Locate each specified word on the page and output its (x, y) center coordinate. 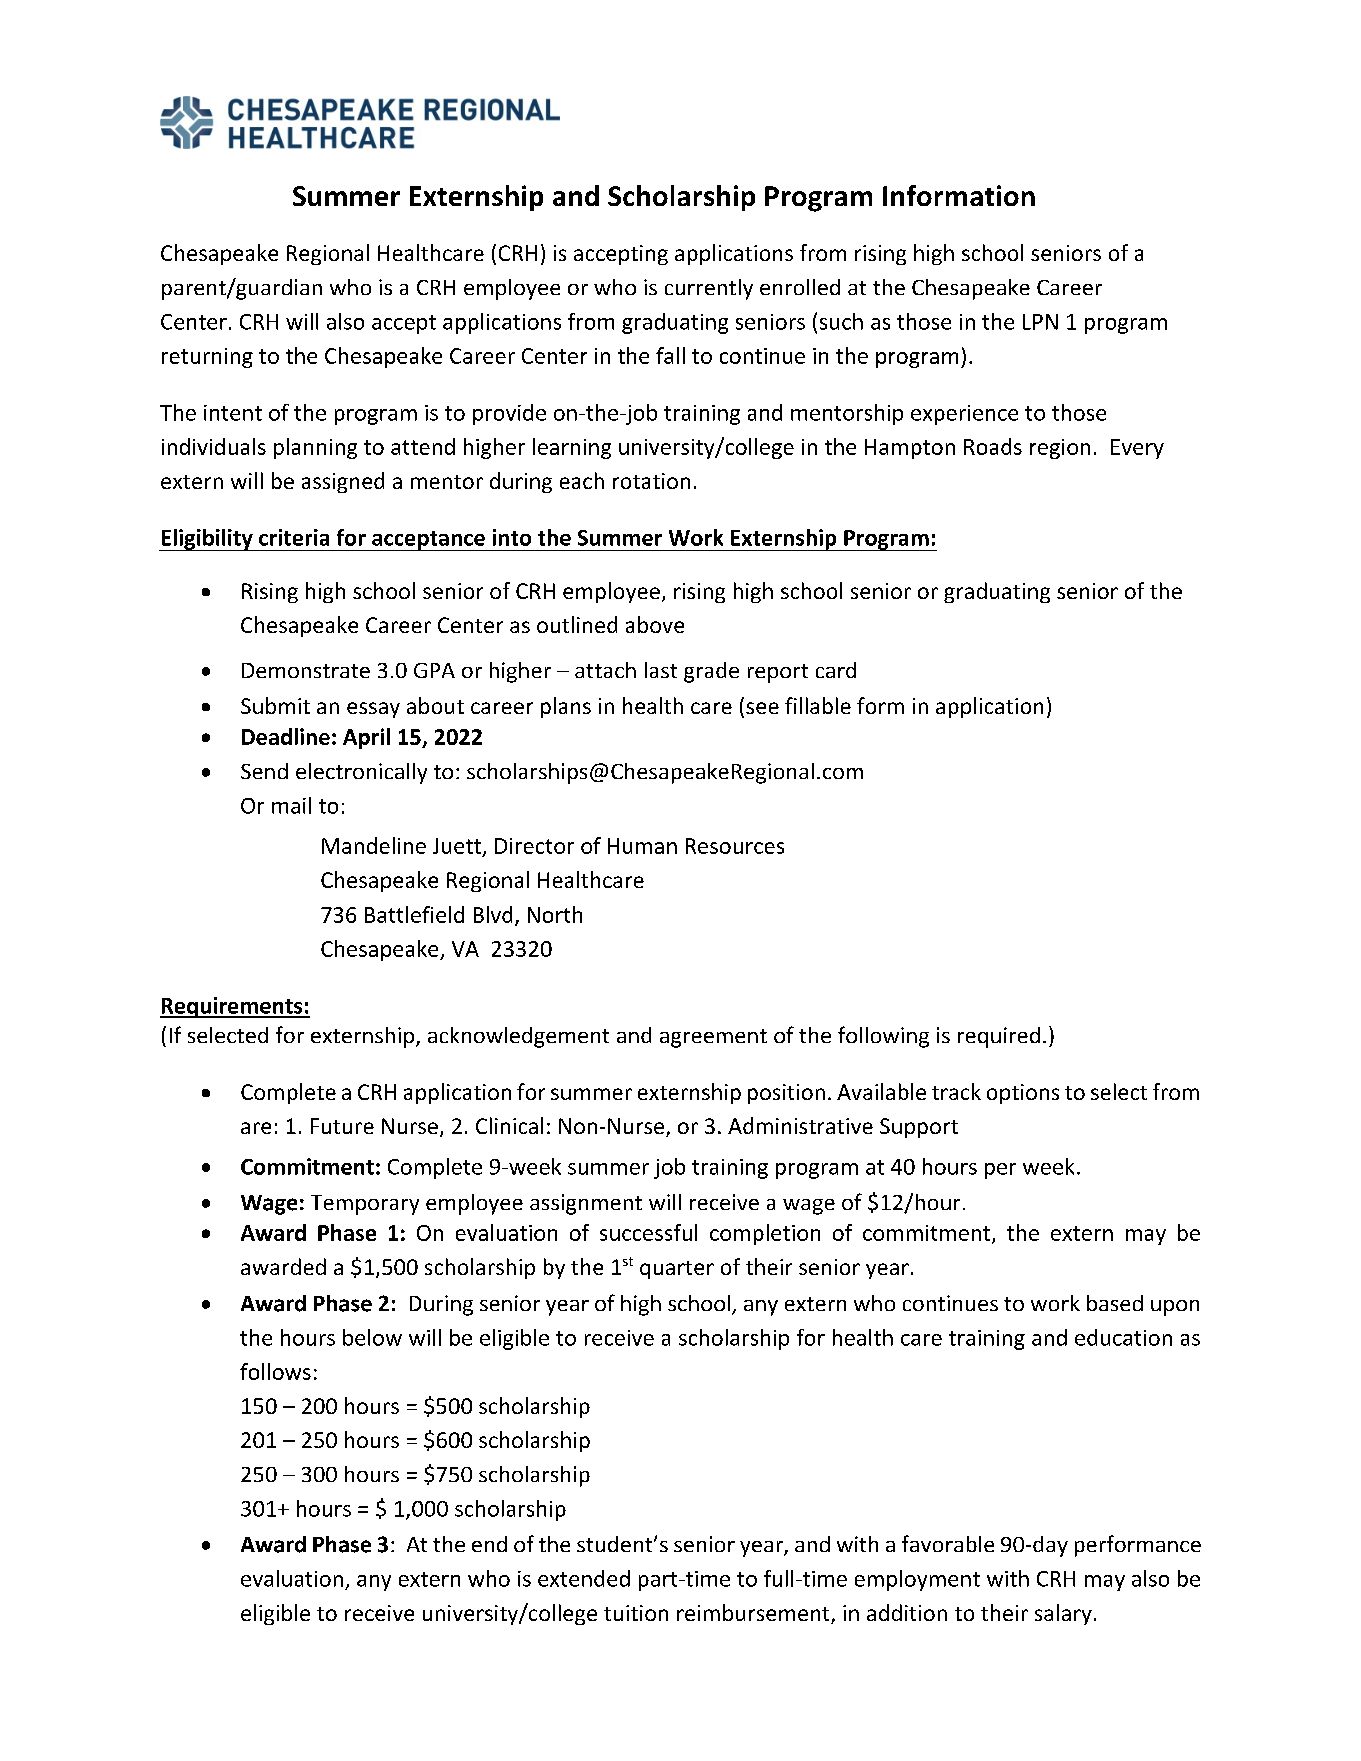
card (836, 670)
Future (342, 1126)
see (762, 708)
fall (670, 355)
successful (648, 1232)
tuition (636, 1613)
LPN (1040, 322)
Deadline (286, 736)
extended (584, 1578)
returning (207, 358)
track (956, 1091)
